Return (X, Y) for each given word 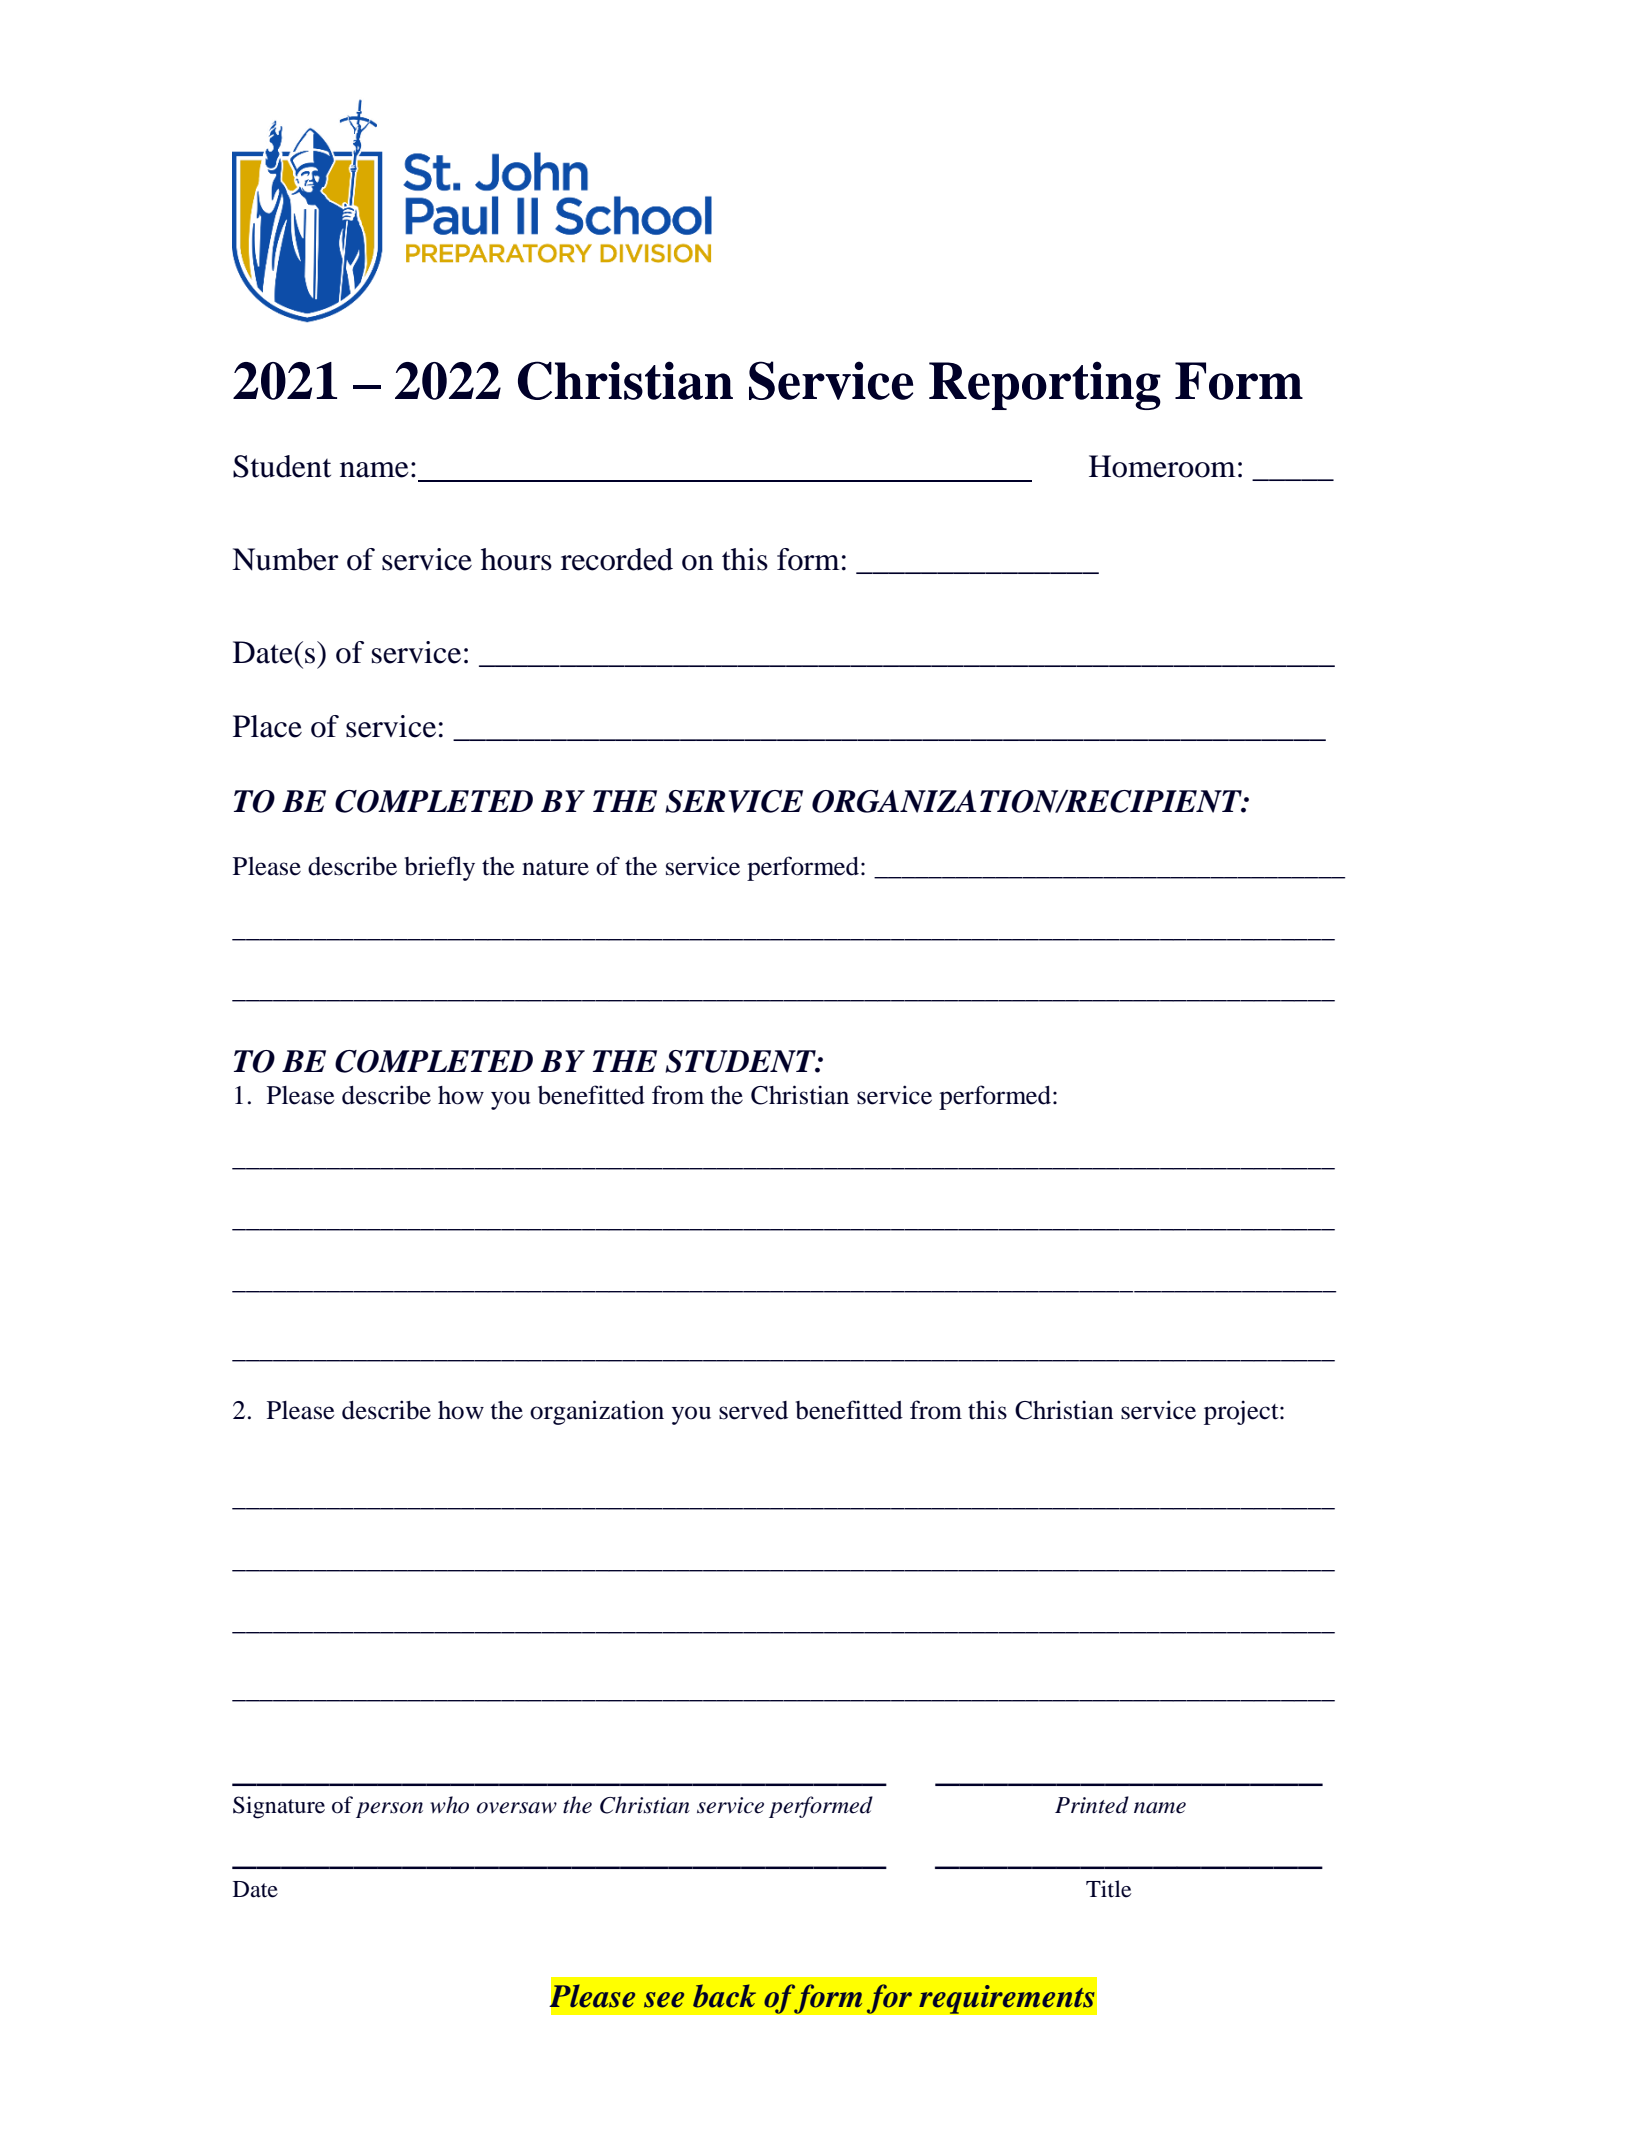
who (449, 1805)
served (753, 1410)
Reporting (1045, 385)
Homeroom (1162, 466)
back (724, 1996)
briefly (440, 868)
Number (285, 559)
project (1242, 1412)
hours (516, 559)
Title (1108, 1889)
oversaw (517, 1808)
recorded (617, 559)
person (389, 1810)
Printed (1092, 1805)
